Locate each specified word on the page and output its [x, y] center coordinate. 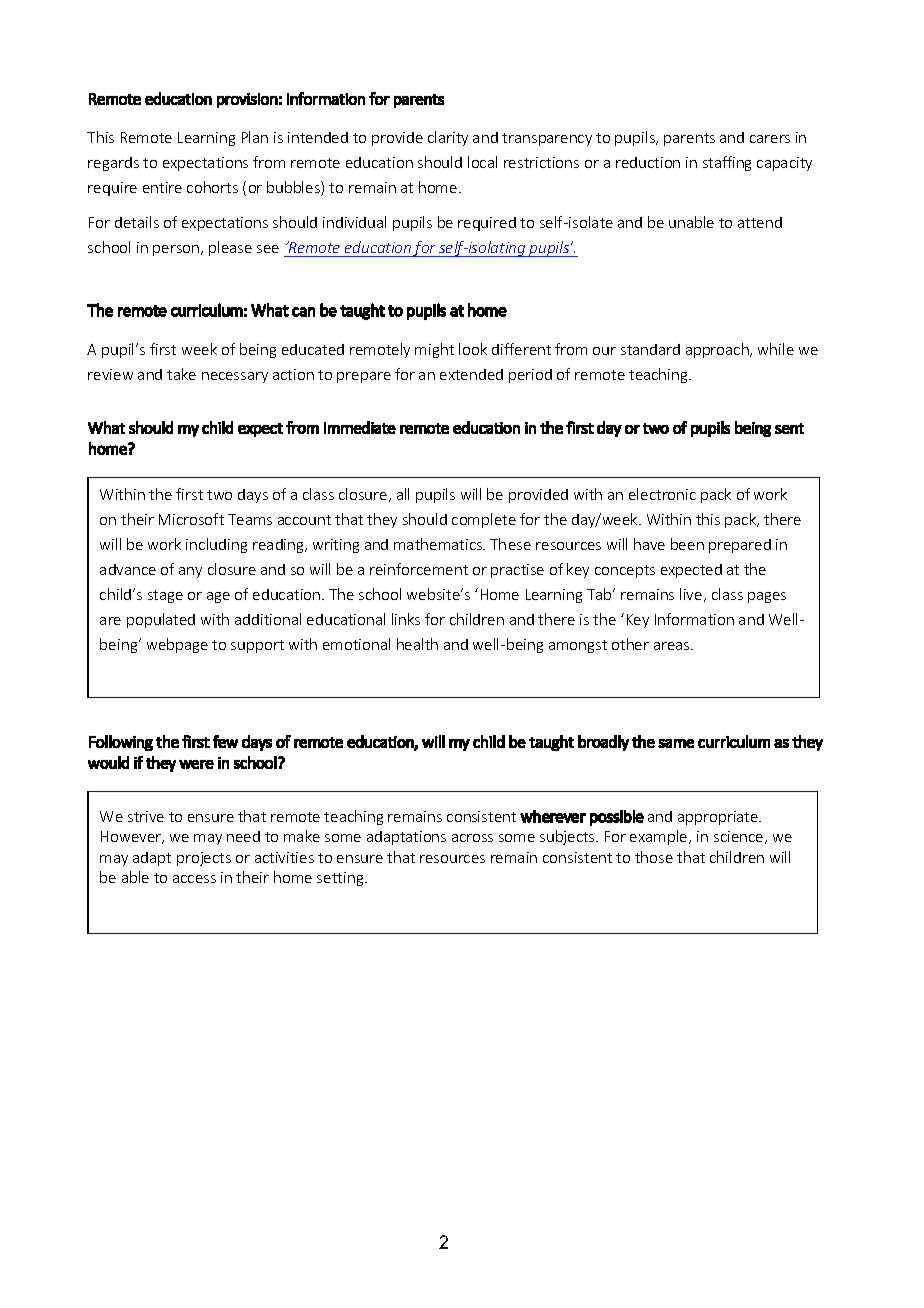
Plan [255, 137]
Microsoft [191, 519]
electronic [662, 494]
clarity [448, 138]
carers [770, 139]
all [403, 494]
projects [204, 859]
